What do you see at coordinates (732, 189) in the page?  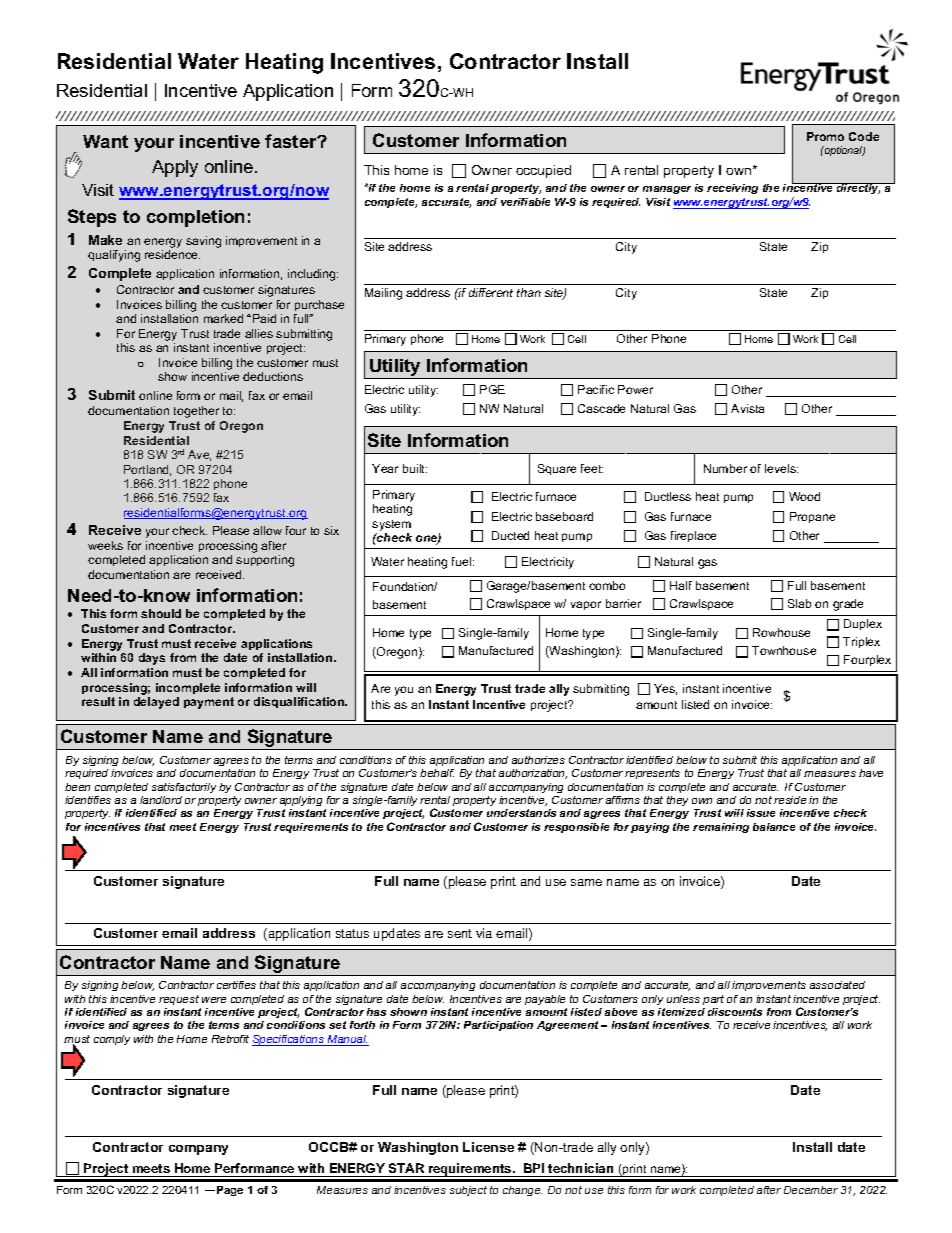 I see `receiving` at bounding box center [732, 189].
